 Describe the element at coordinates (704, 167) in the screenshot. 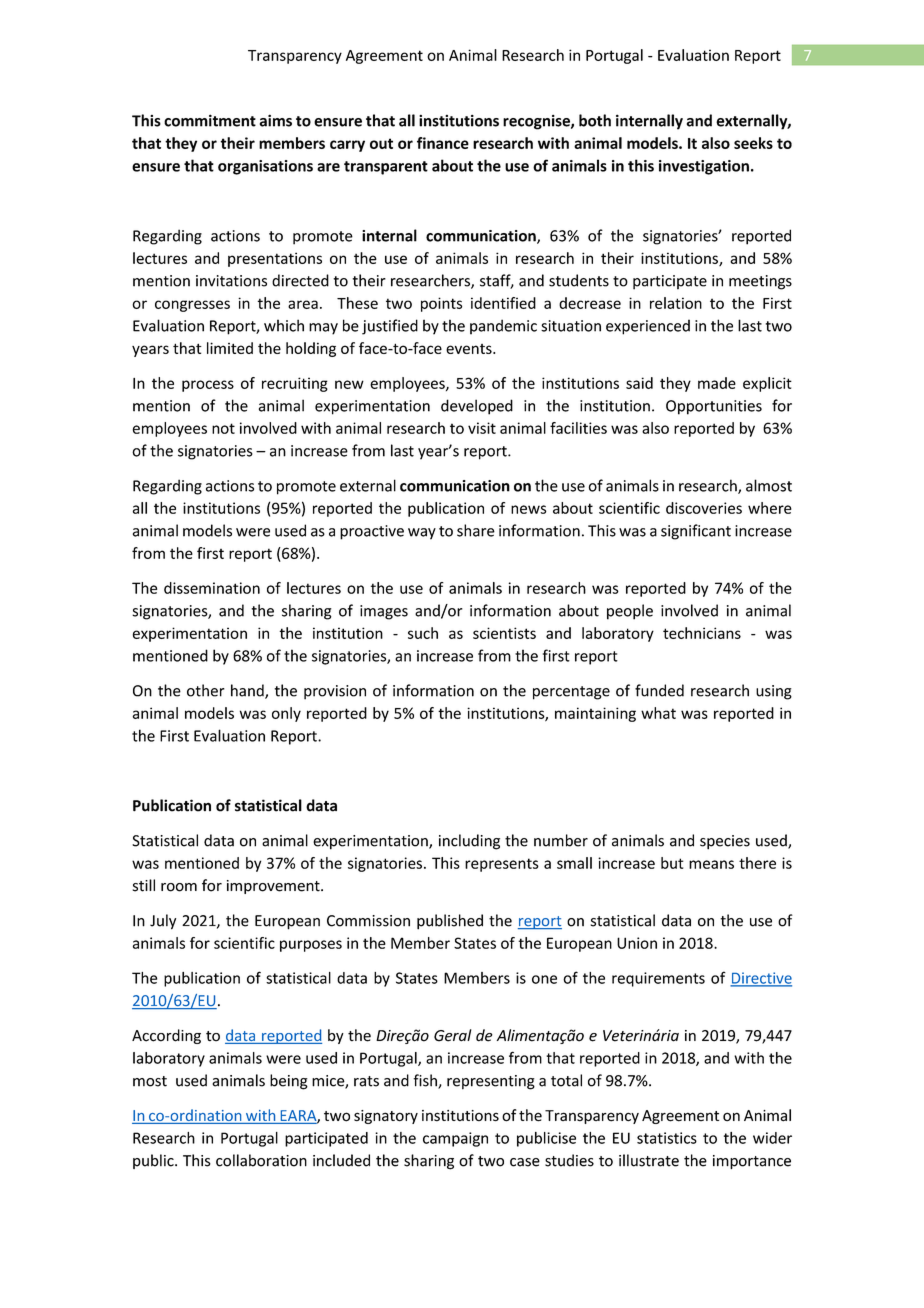

I see `investigation` at that location.
